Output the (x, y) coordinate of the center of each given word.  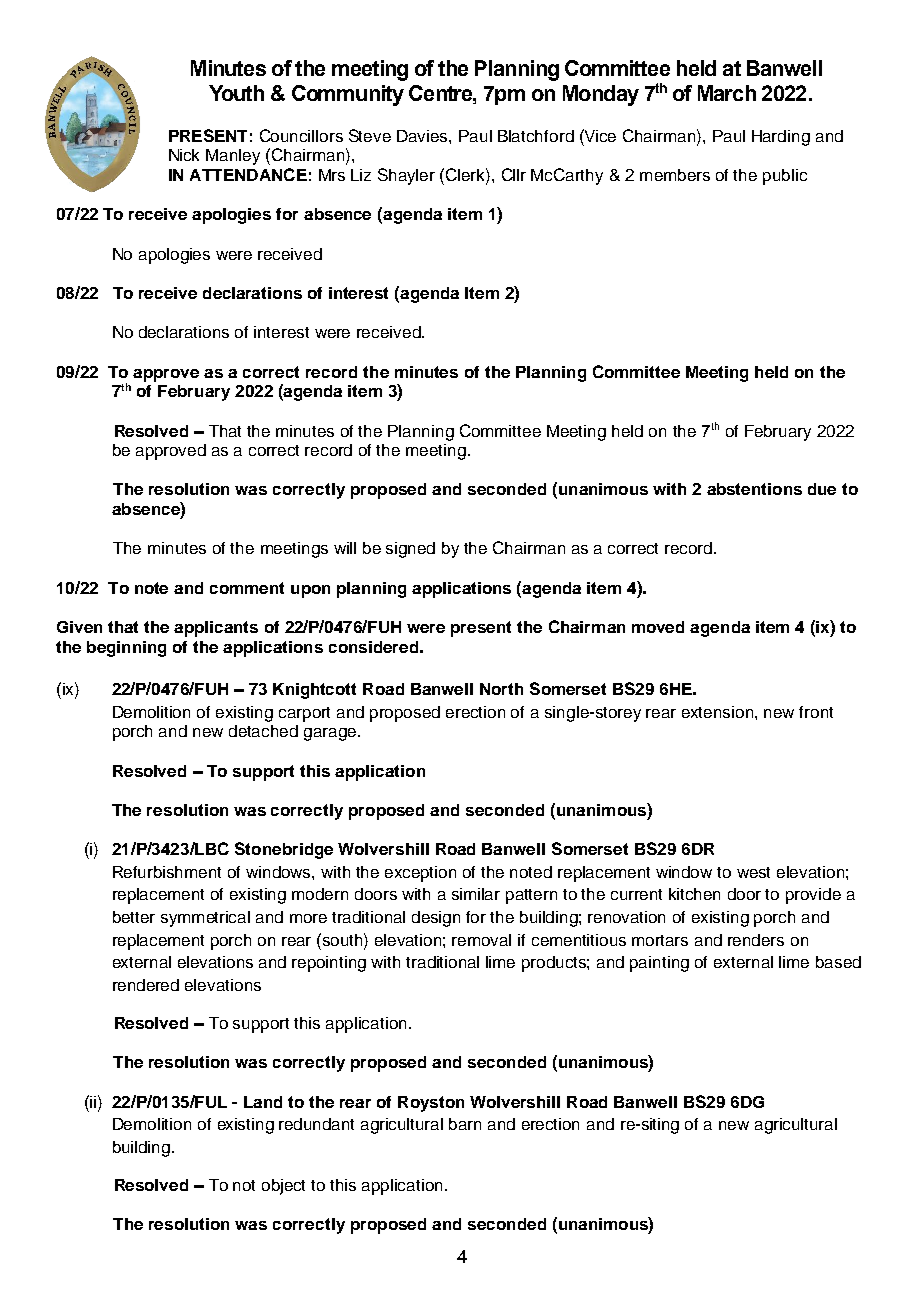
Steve (370, 135)
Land (263, 1102)
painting (659, 964)
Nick (184, 155)
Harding (781, 138)
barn (465, 1124)
